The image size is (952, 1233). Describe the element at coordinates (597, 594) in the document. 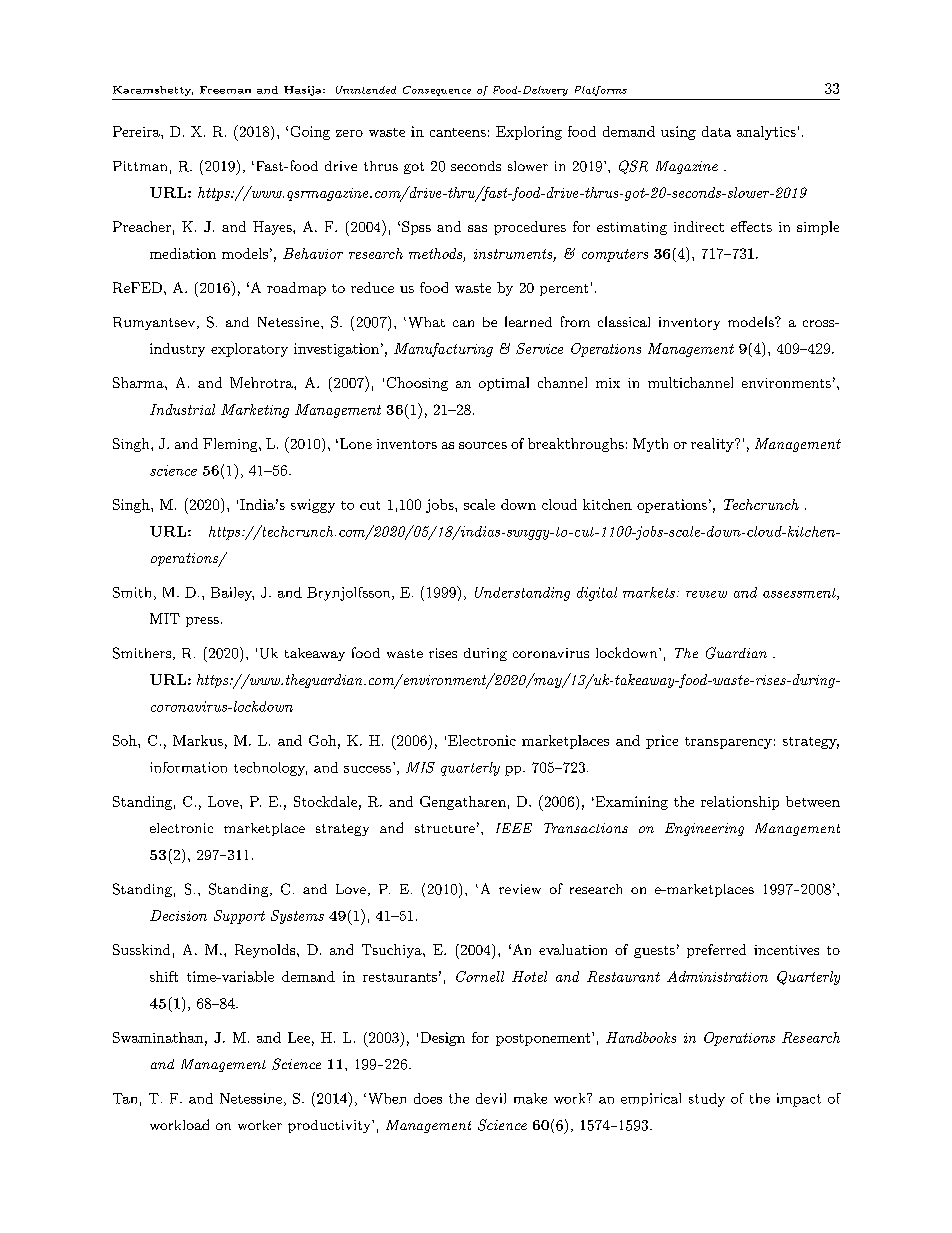

I see `digital` at that location.
